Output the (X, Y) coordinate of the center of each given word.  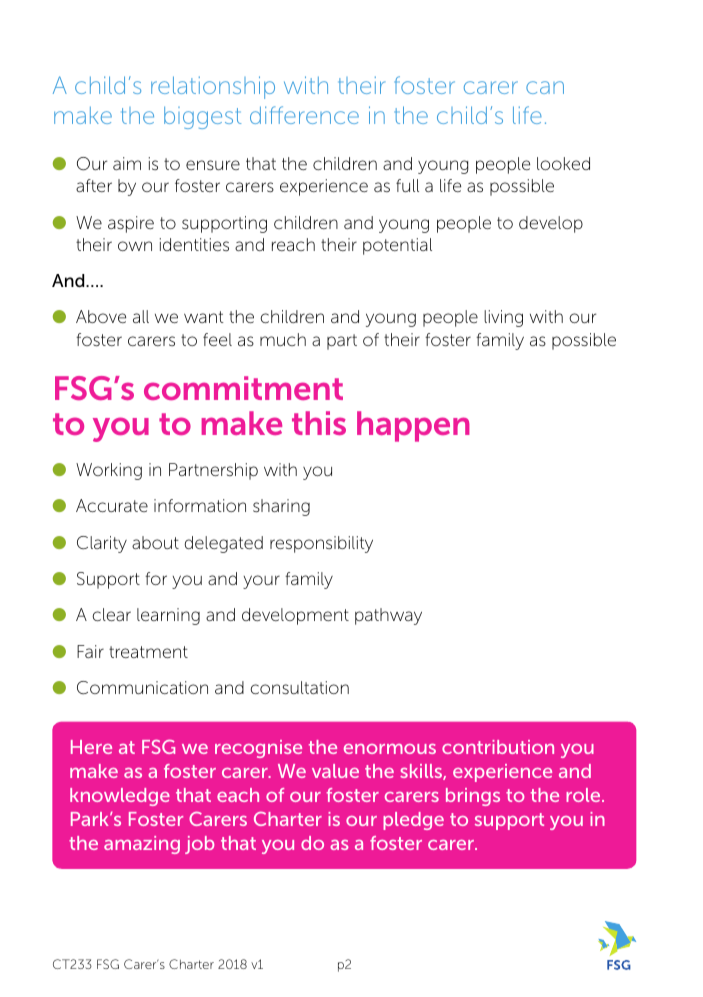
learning (168, 616)
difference (304, 115)
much (283, 339)
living (503, 318)
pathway (388, 616)
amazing (142, 845)
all (141, 316)
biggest (202, 118)
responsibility (321, 544)
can (545, 87)
